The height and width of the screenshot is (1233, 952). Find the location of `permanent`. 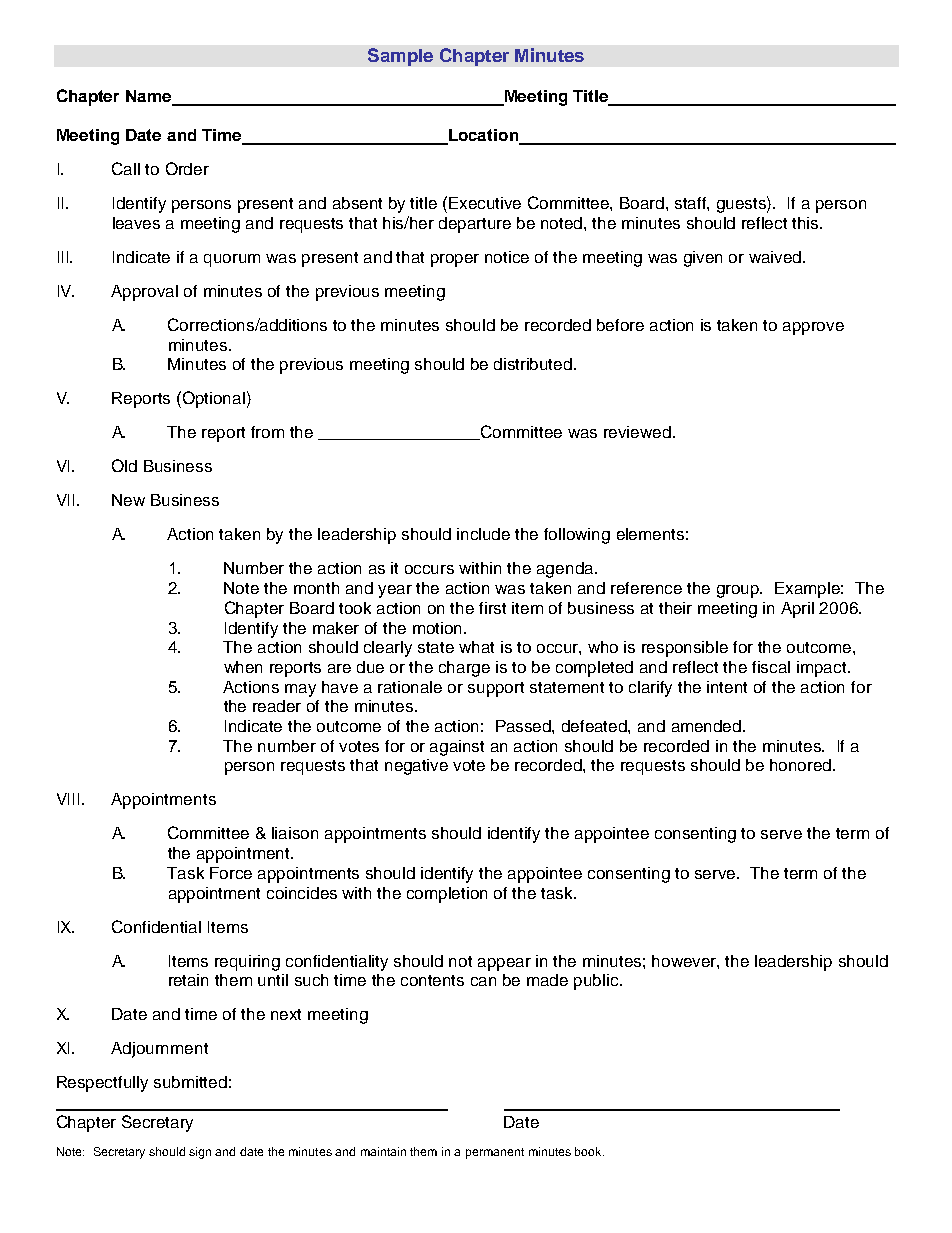

permanent is located at coordinates (495, 1153).
